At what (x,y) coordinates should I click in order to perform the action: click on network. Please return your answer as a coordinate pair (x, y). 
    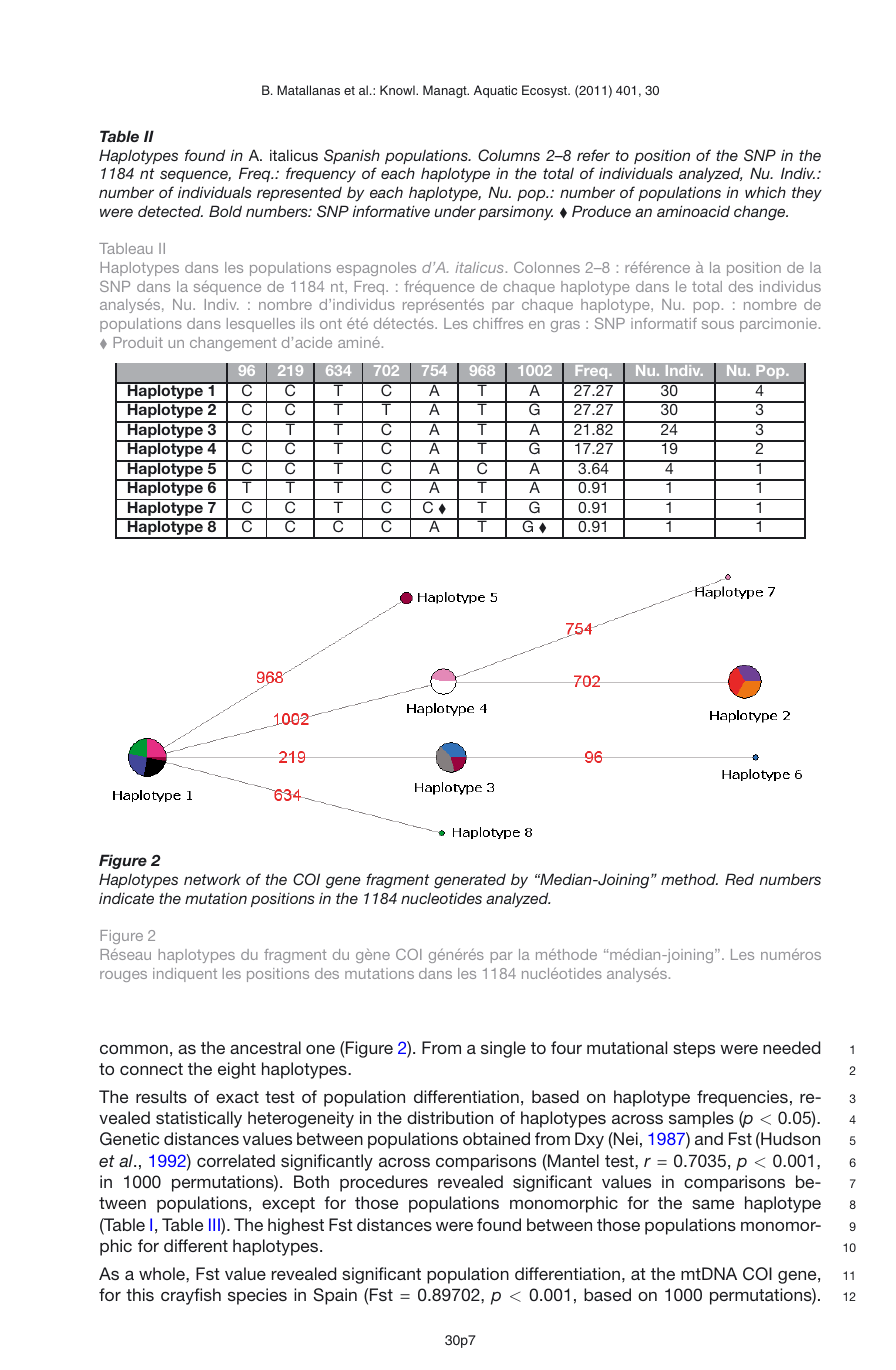
    Looking at the image, I should click on (212, 879).
